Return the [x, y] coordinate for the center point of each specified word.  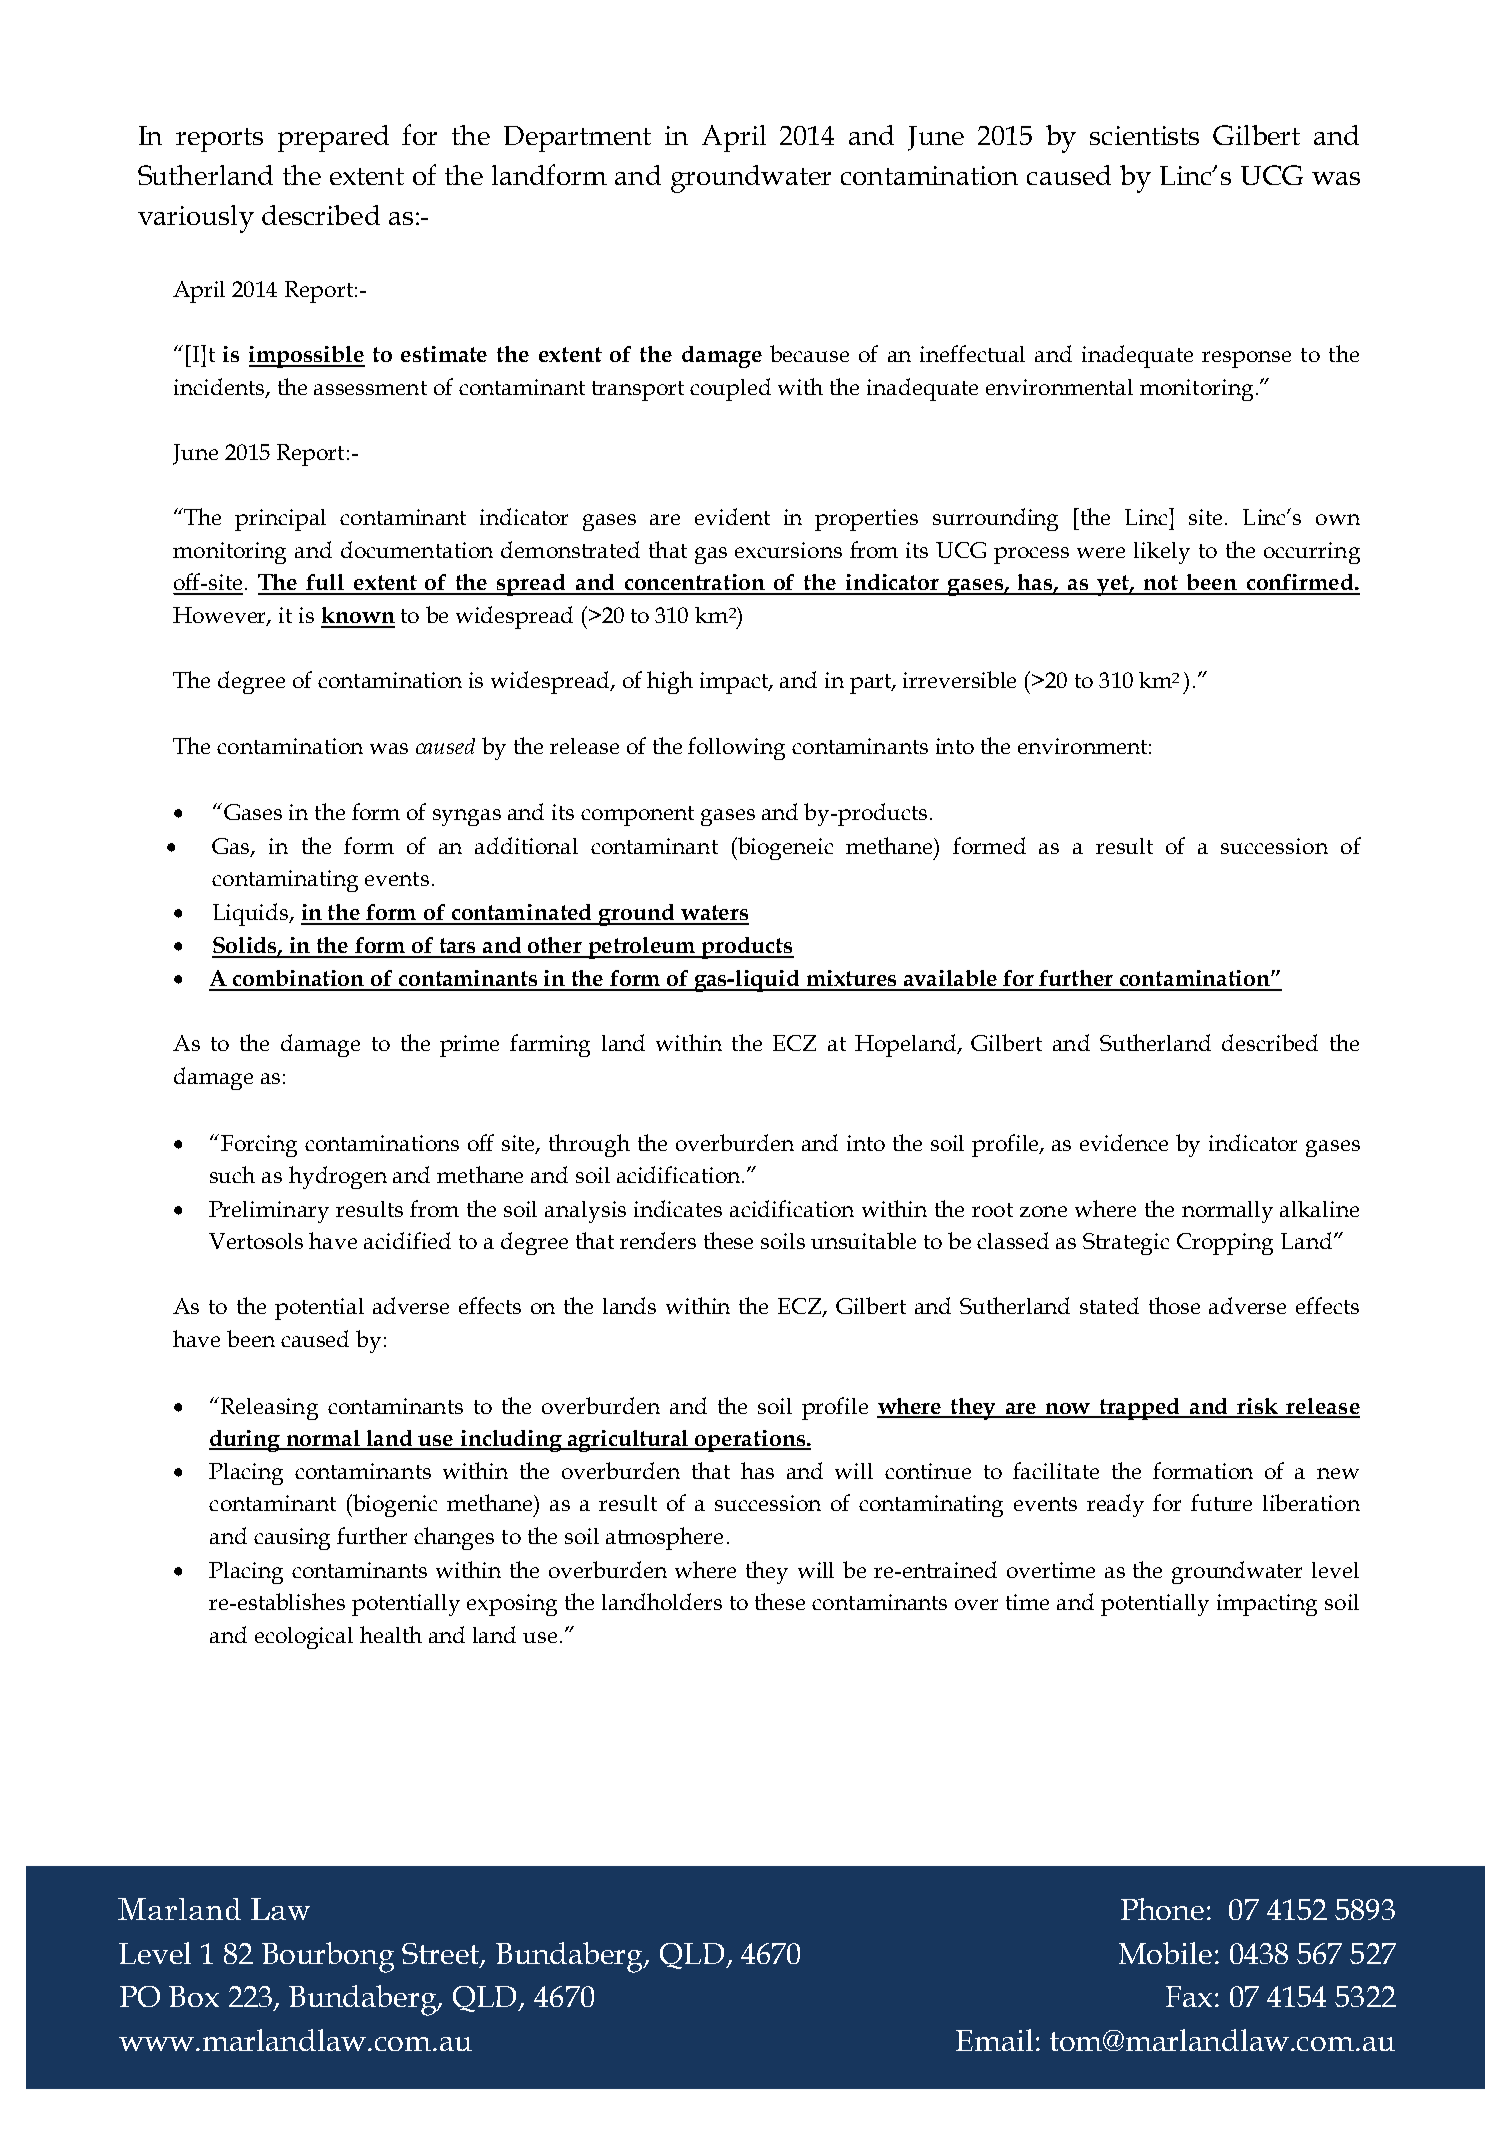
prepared [333, 138]
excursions [788, 550]
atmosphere [664, 1538]
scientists [1144, 135]
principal [280, 520]
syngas [467, 817]
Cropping [1225, 1244]
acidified [407, 1240]
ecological [304, 1638]
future [1221, 1502]
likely [1162, 553]
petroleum [642, 948]
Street [442, 1955]
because [809, 353]
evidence [1124, 1142]
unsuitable [863, 1240]
